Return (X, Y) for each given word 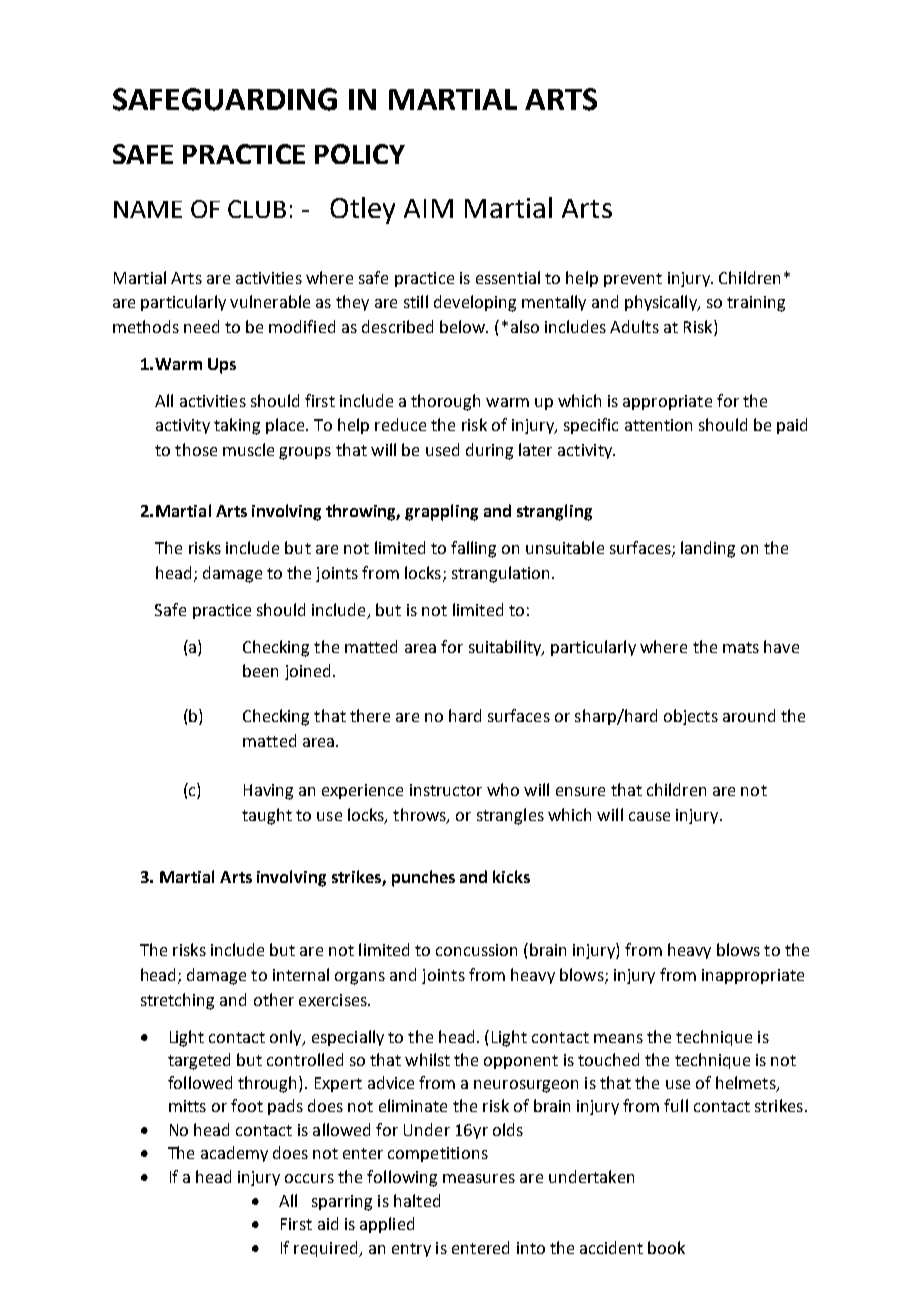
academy (234, 1154)
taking (237, 426)
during (489, 451)
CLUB (257, 209)
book (666, 1247)
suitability (506, 648)
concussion (476, 950)
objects (691, 717)
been (260, 670)
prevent (633, 280)
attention (658, 425)
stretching (177, 1001)
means (618, 1038)
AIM (428, 208)
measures (479, 1178)
